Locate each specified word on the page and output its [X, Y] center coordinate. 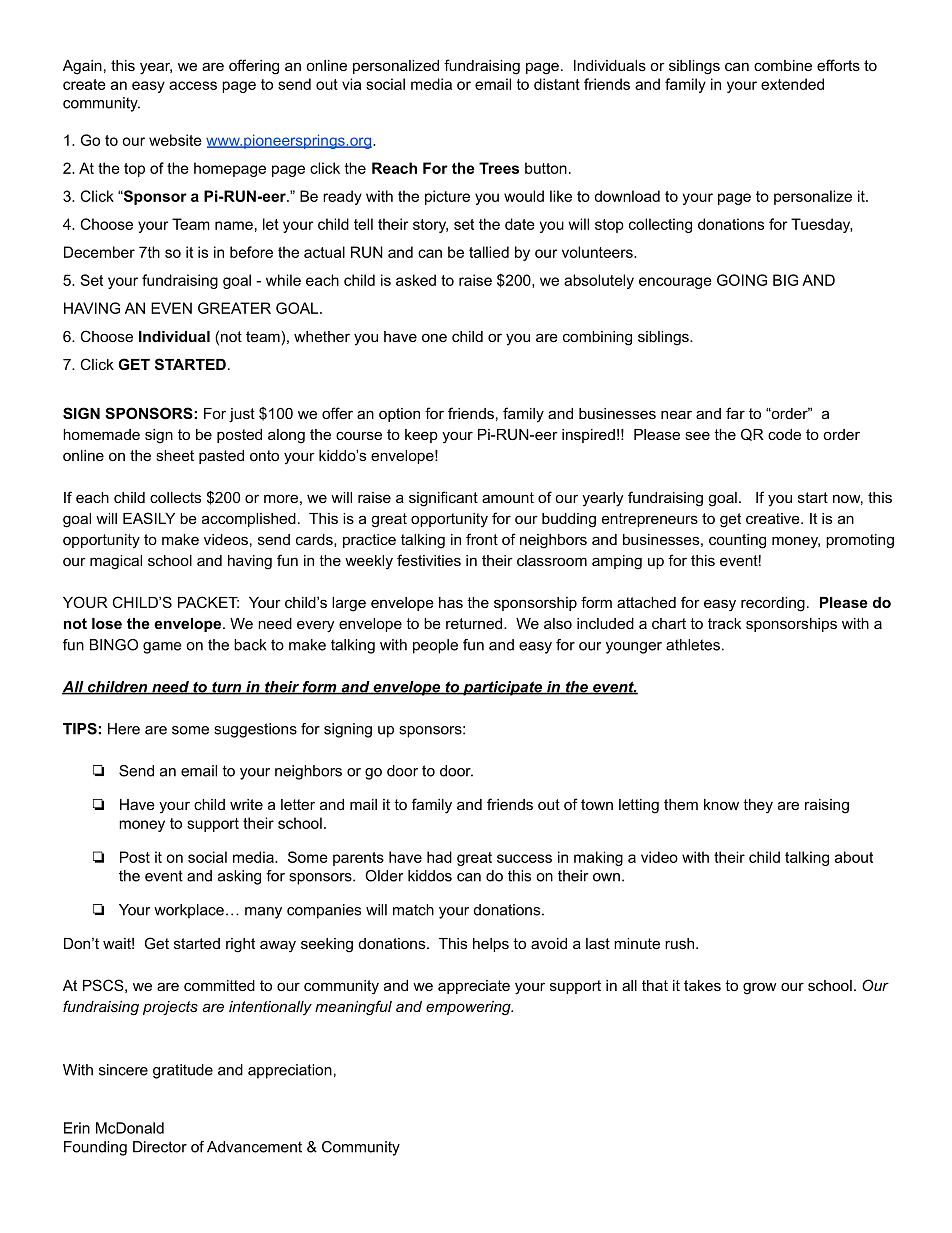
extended [792, 84]
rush [681, 943]
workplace [189, 911]
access [193, 85]
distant [557, 84]
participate [503, 688]
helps [491, 945]
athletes [693, 645]
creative [774, 518]
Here [124, 729]
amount [508, 497]
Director [160, 1147]
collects [175, 497]
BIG [785, 280]
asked [416, 280]
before [251, 252]
